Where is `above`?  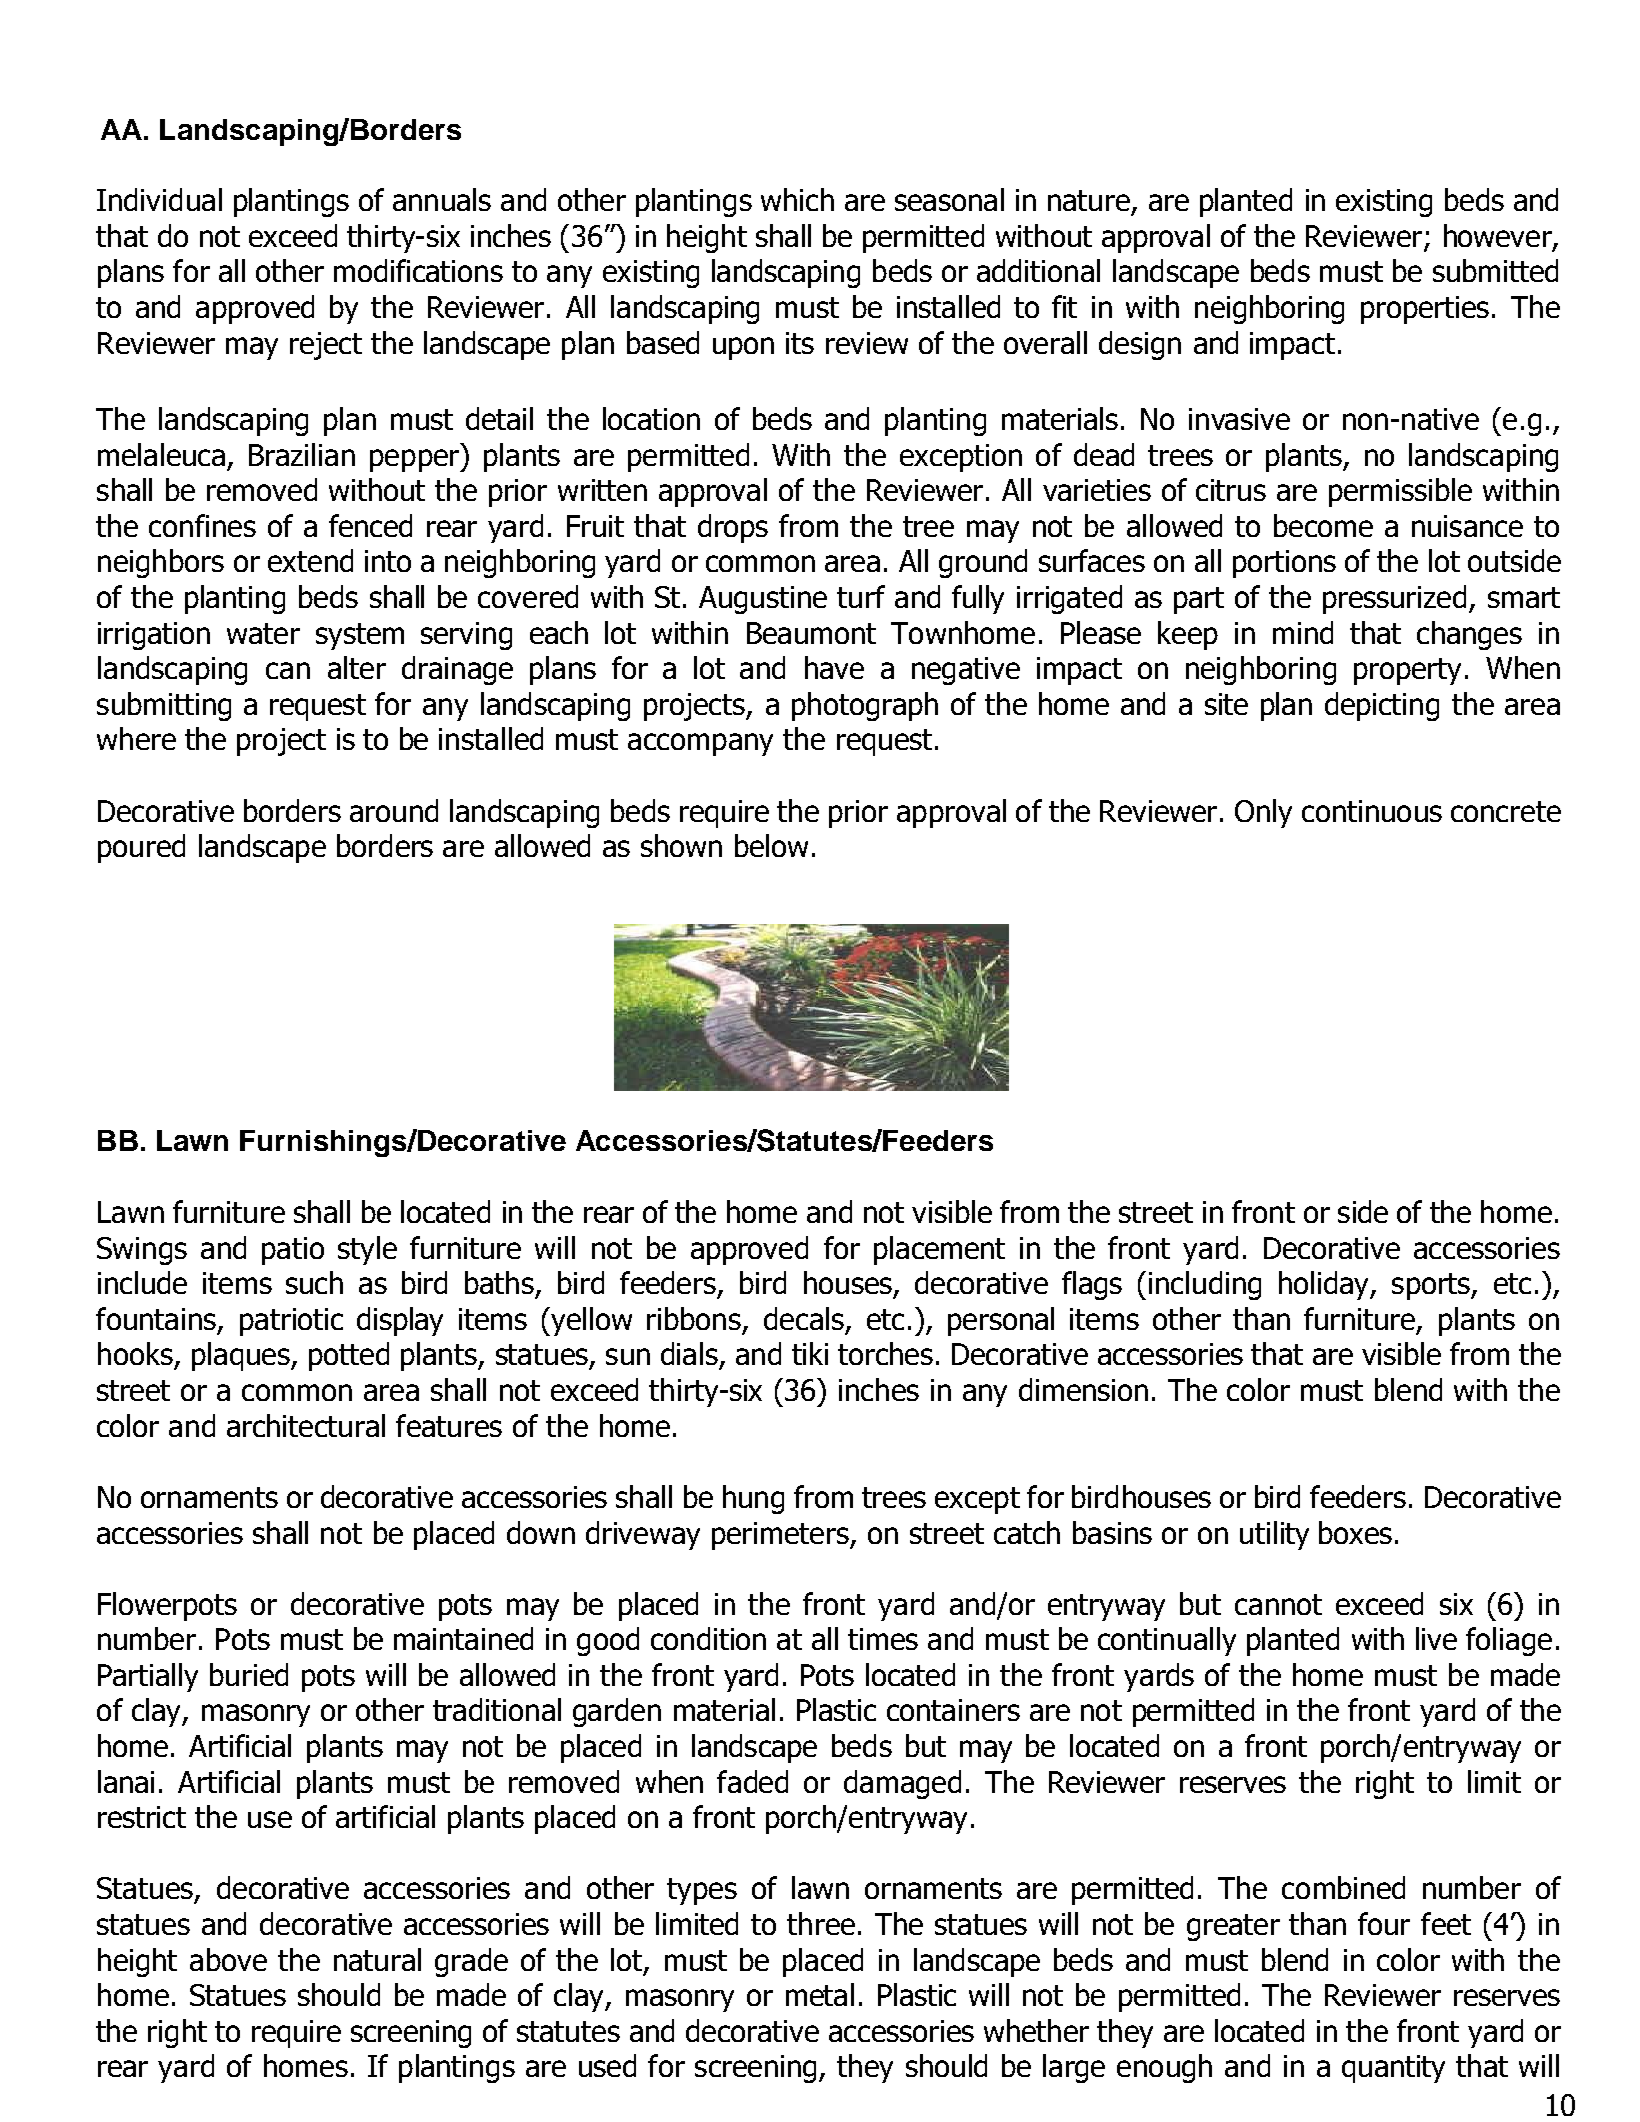 above is located at coordinates (228, 1959).
